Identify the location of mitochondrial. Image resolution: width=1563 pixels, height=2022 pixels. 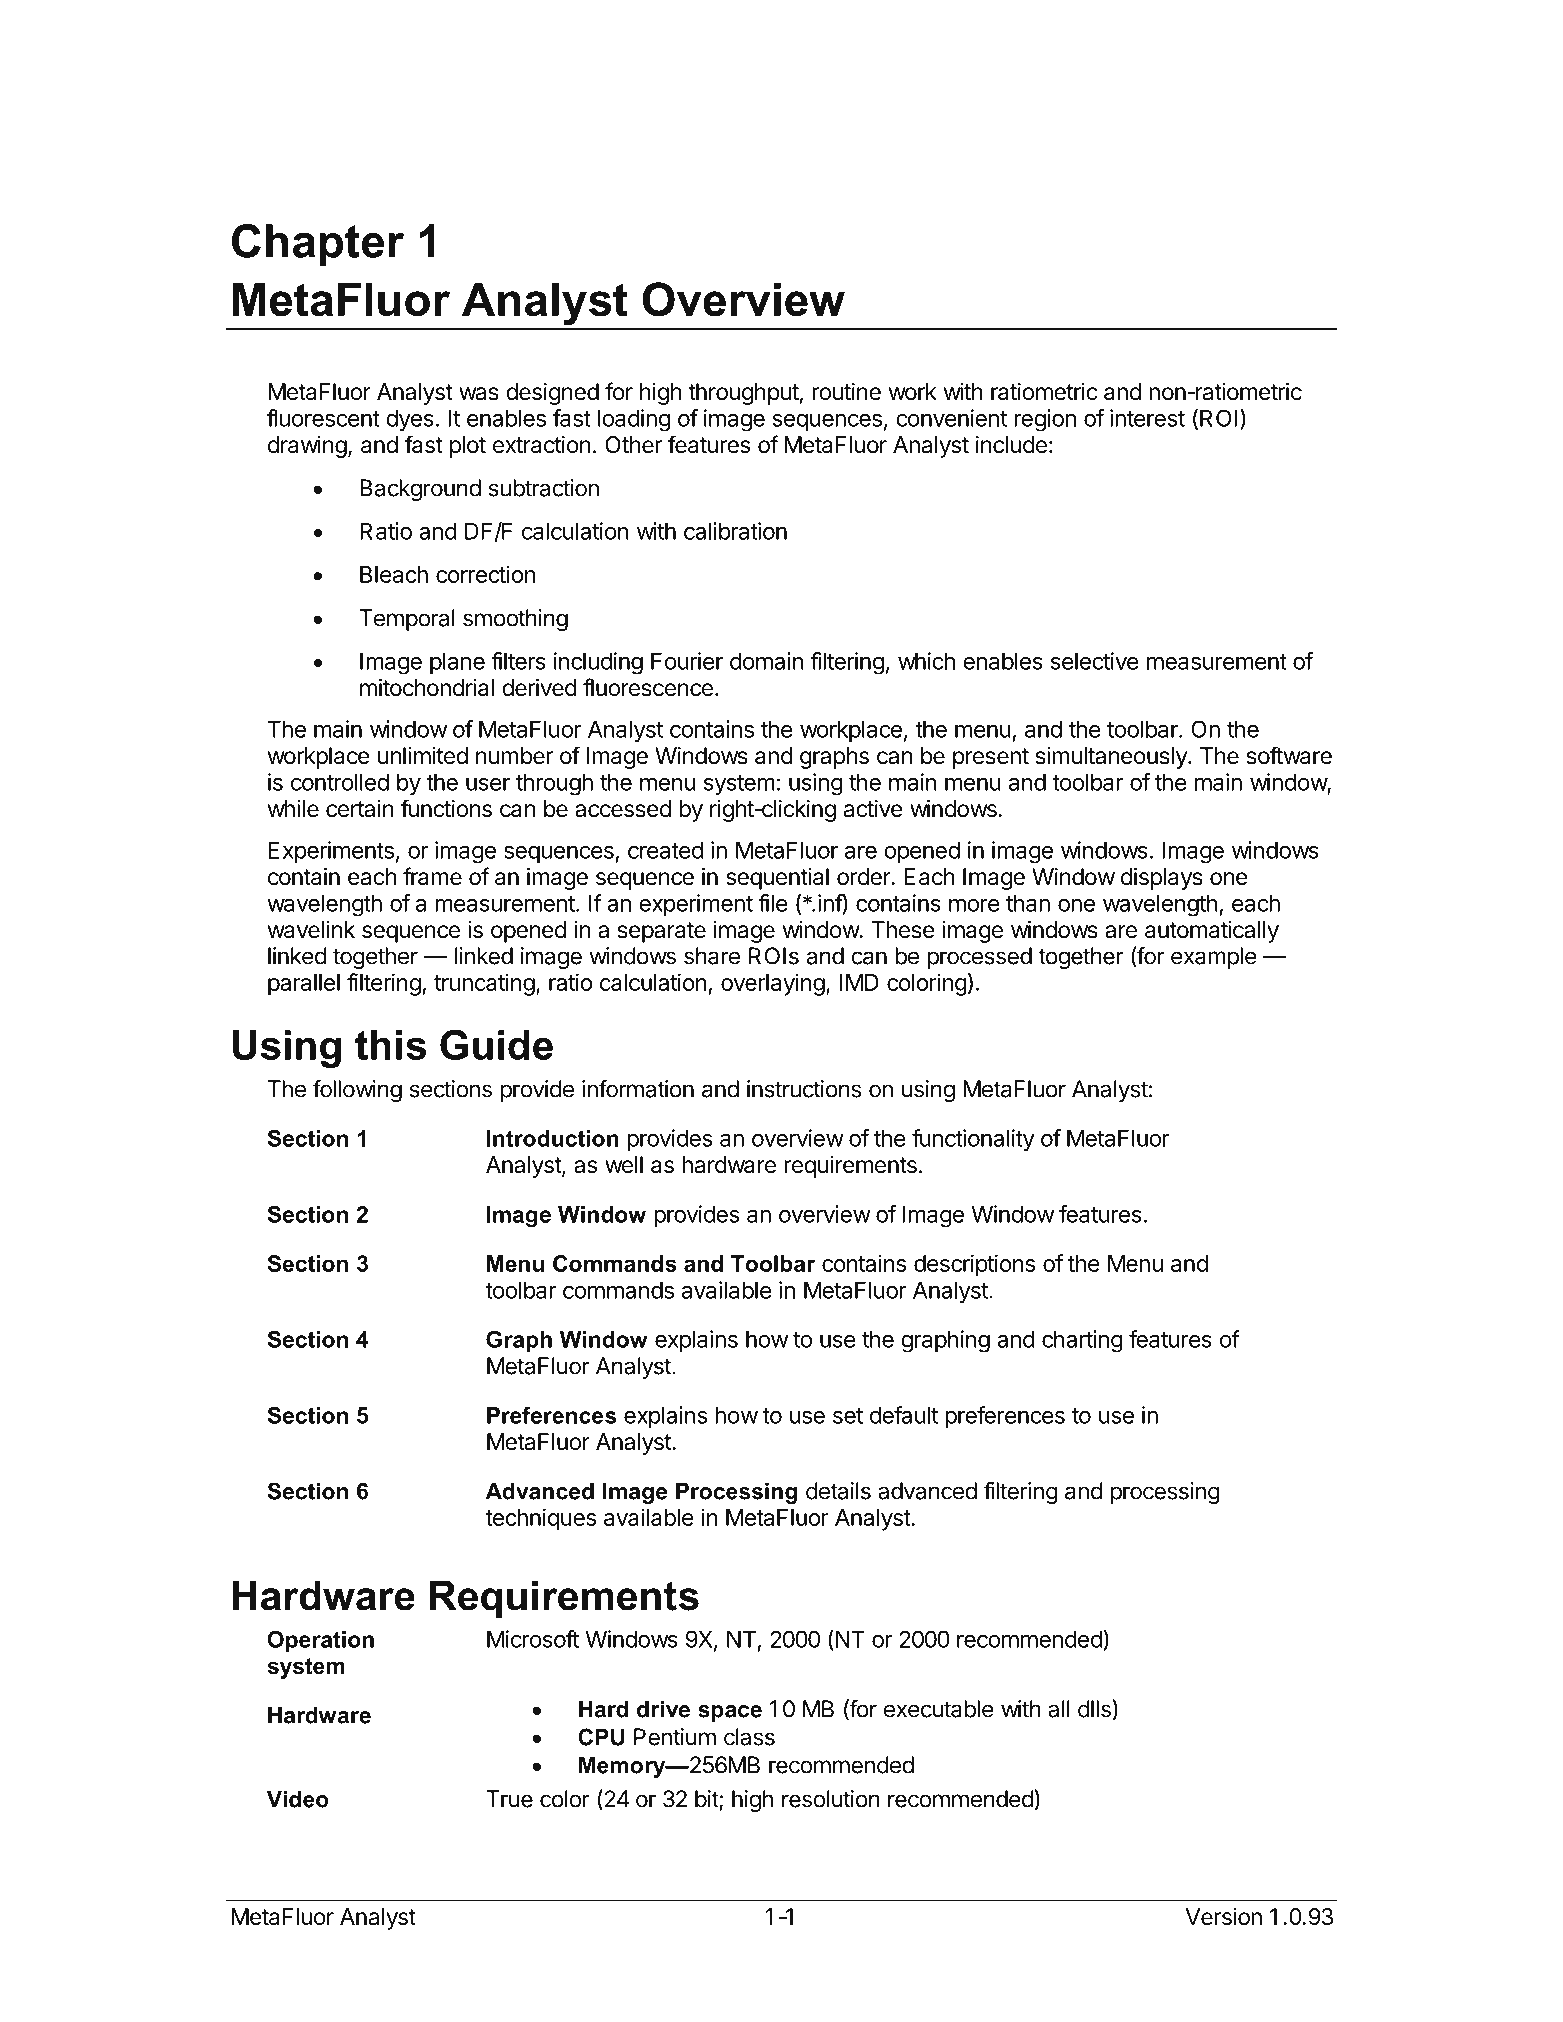
(427, 688).
